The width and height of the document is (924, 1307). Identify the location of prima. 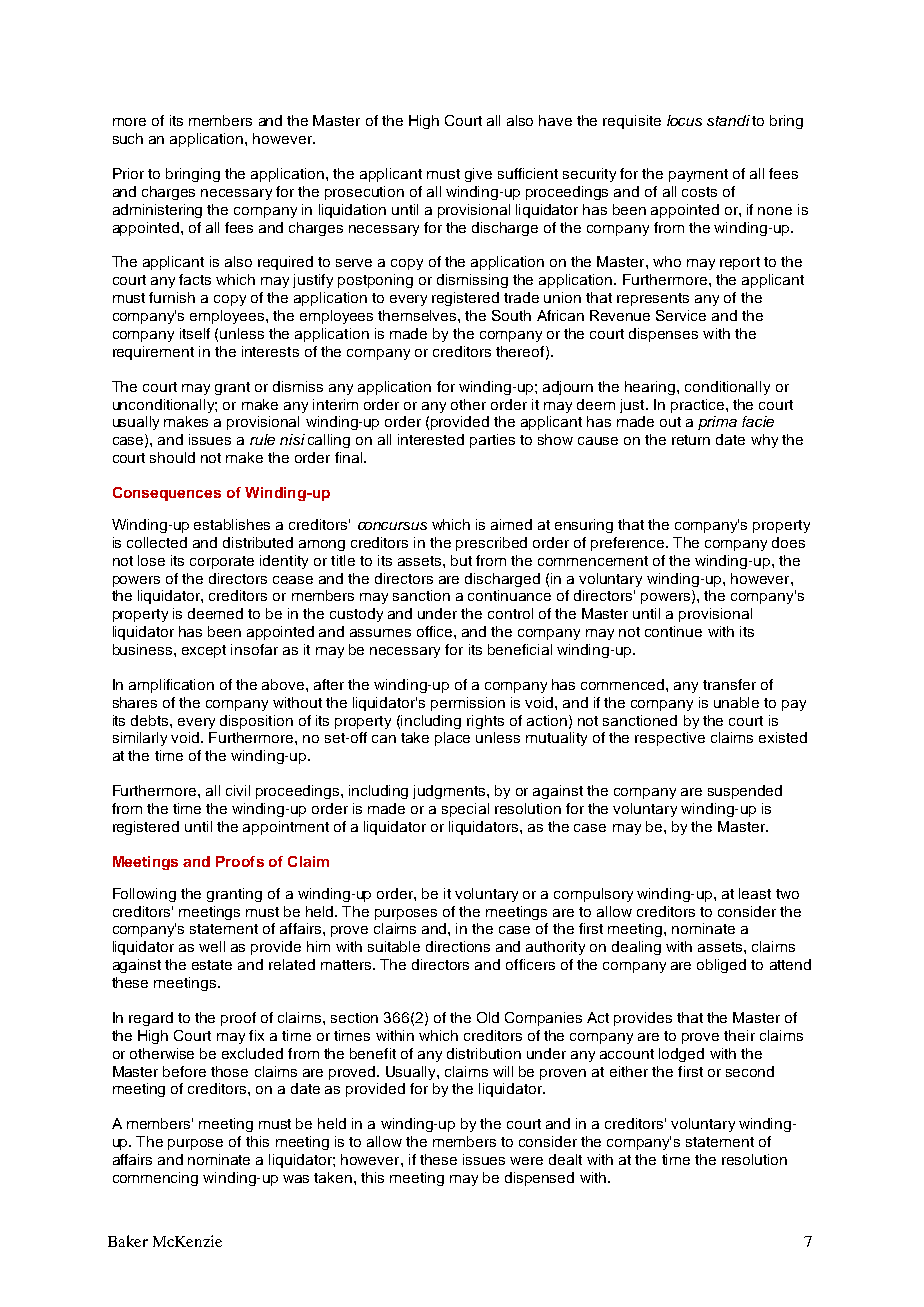
(717, 423).
